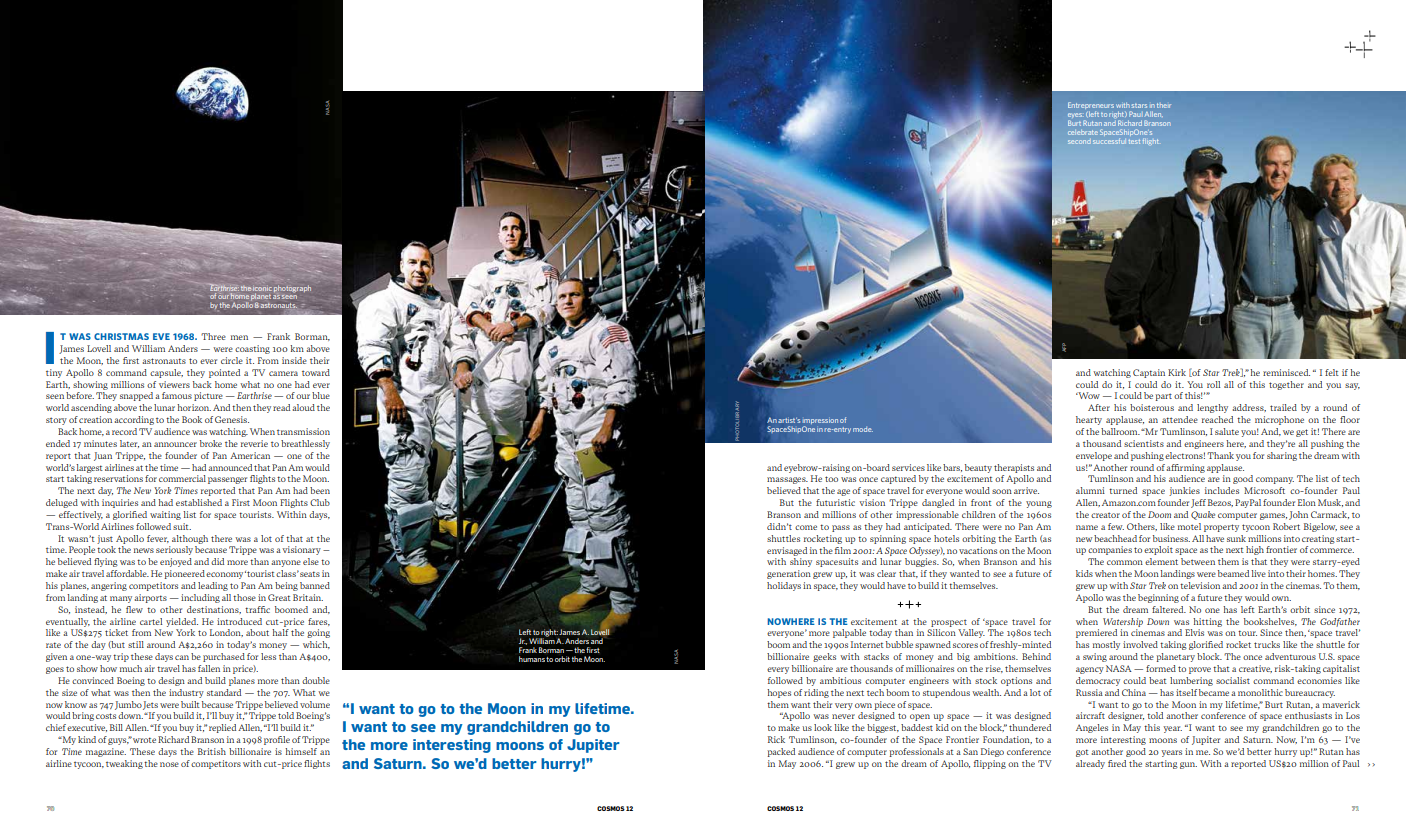 This image has width=1406, height=840. What do you see at coordinates (863, 429) in the image?
I see `mode` at bounding box center [863, 429].
